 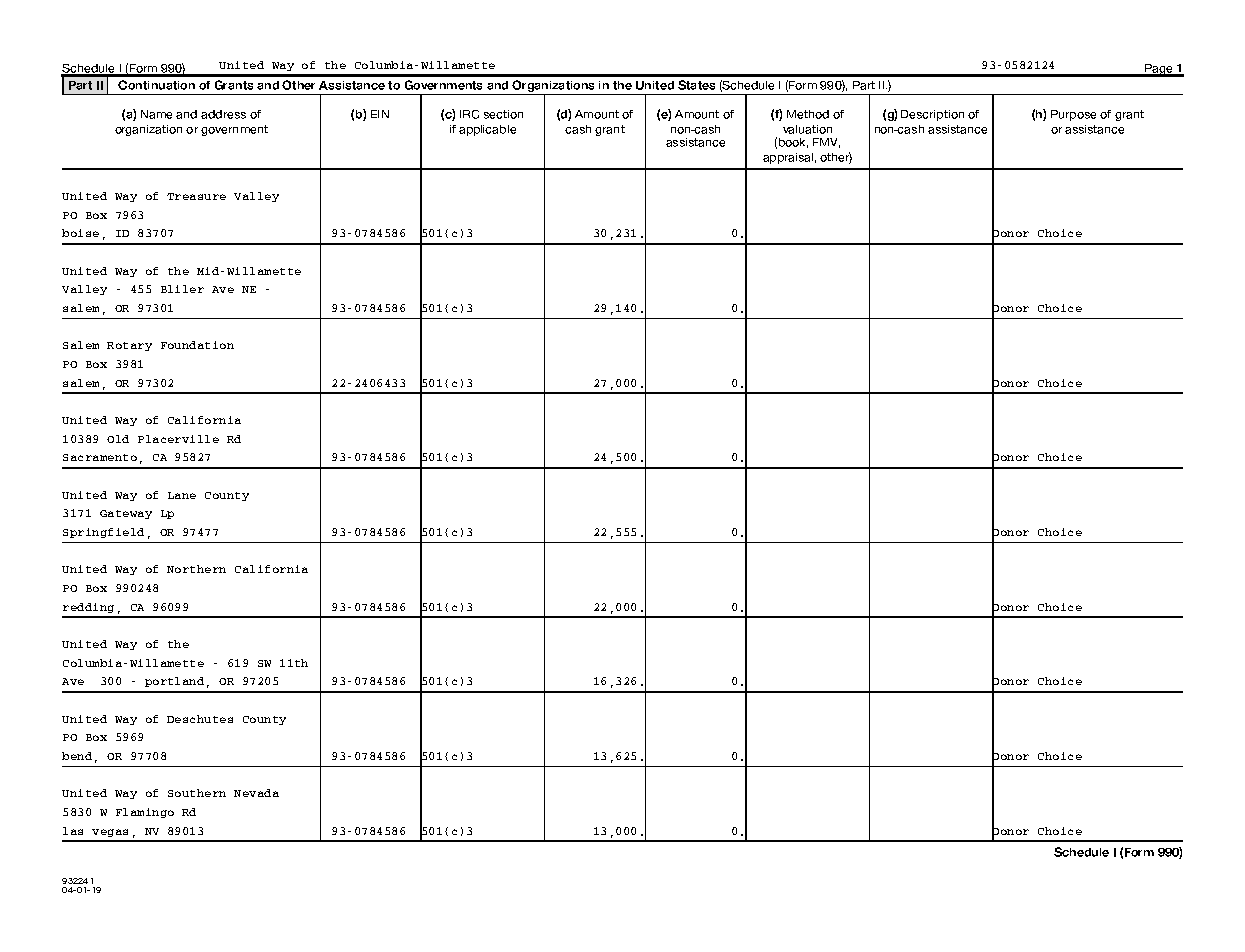 I want to click on address, so click(x=223, y=114).
